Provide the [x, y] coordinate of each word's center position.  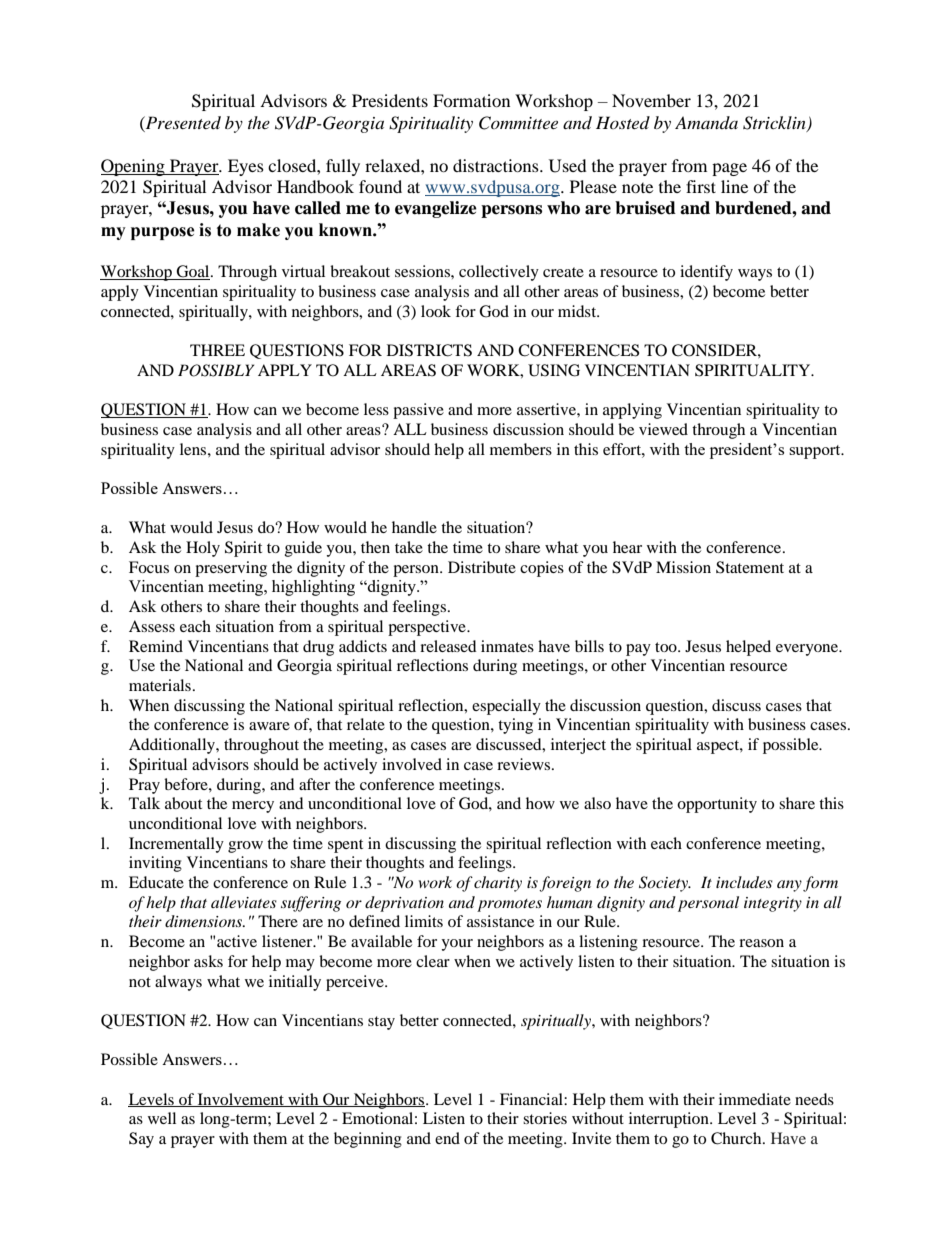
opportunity [717, 805]
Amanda [706, 122]
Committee [518, 123]
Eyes [246, 167]
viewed [663, 429]
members [521, 449]
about [183, 803]
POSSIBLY [216, 370]
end [447, 1138]
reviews [525, 764]
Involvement [240, 1100]
